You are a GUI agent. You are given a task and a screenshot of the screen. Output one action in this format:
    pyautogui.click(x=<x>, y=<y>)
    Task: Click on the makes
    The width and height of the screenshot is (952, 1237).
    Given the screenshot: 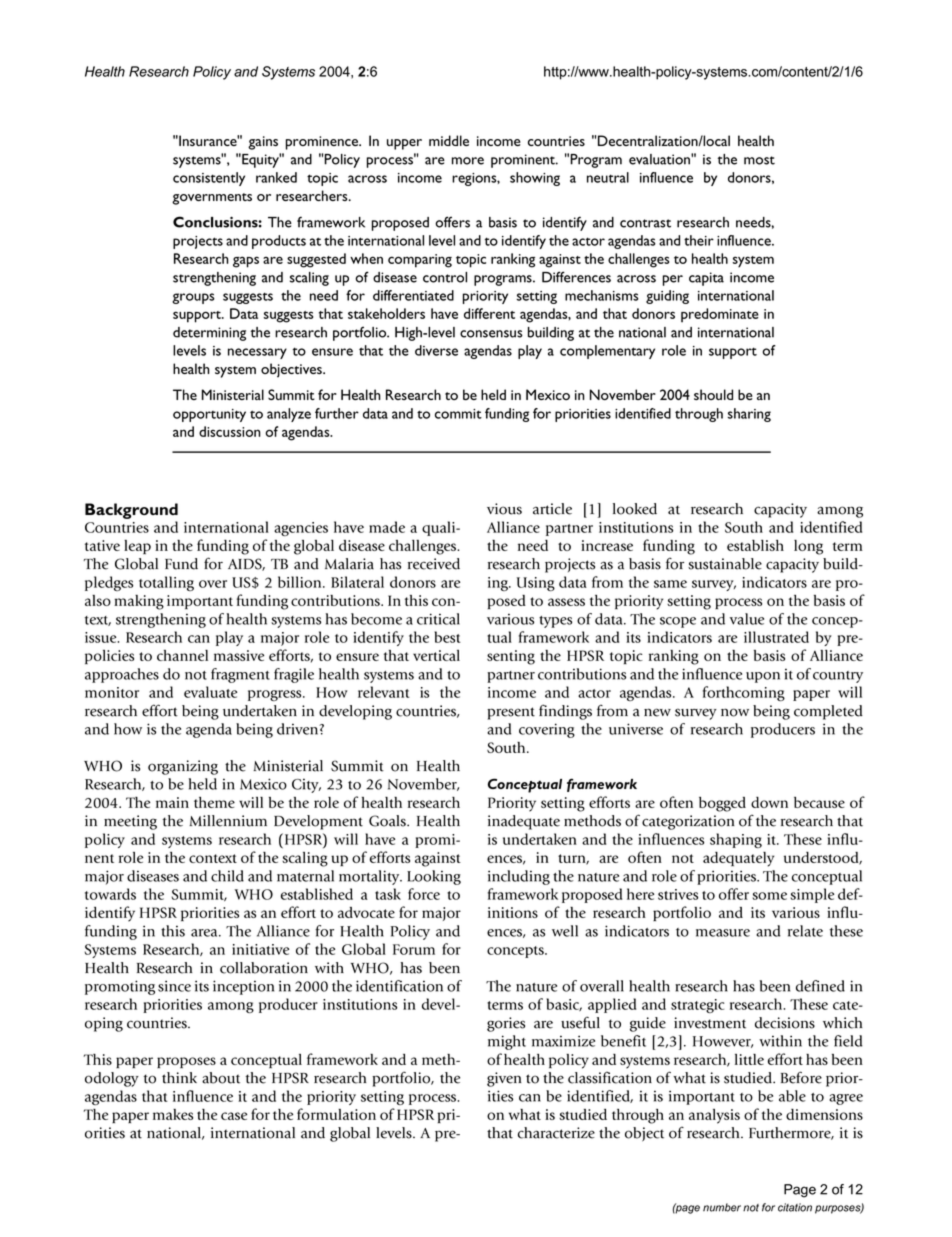 What is the action you would take?
    pyautogui.click(x=173, y=1114)
